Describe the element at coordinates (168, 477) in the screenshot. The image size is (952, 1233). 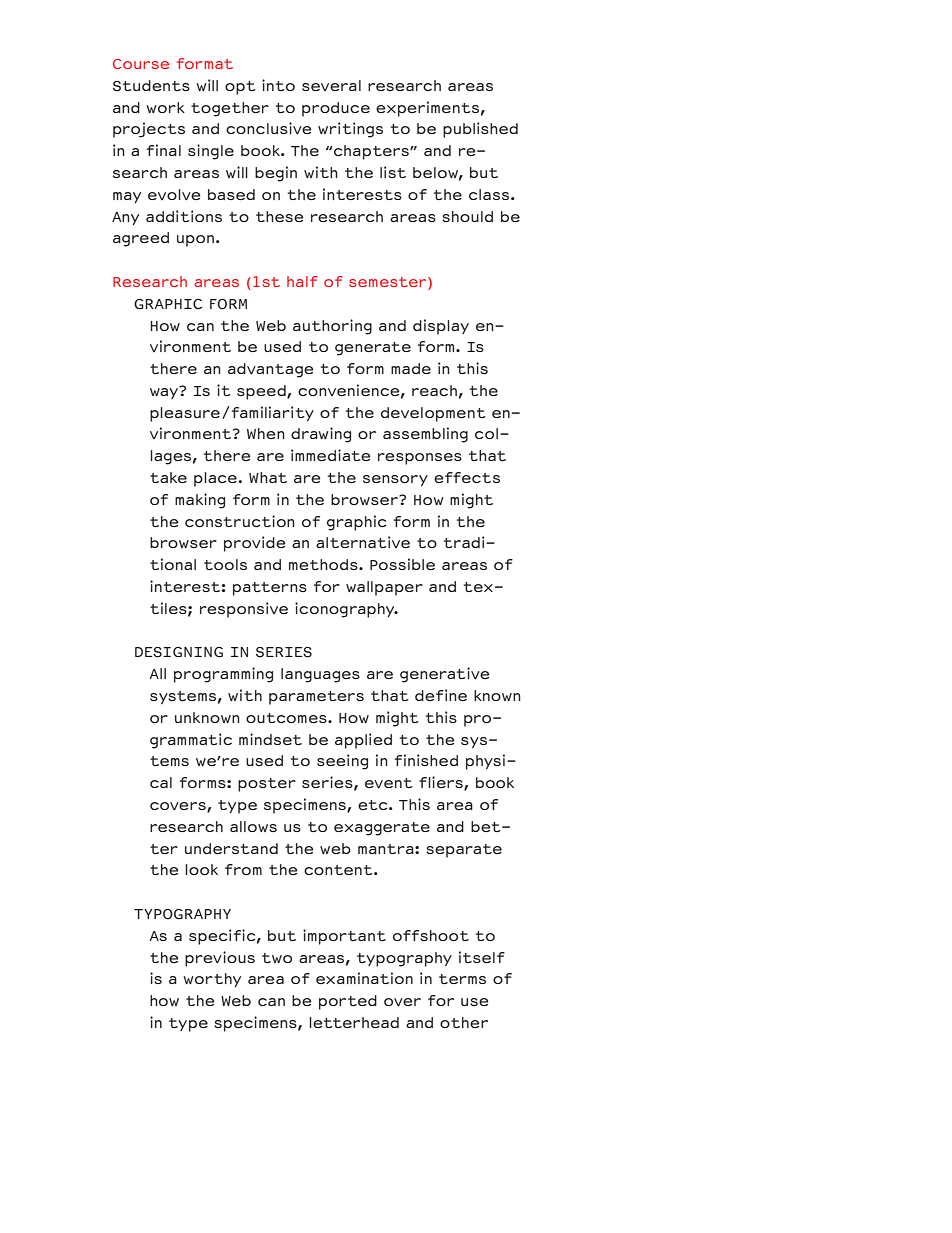
I see `take` at that location.
